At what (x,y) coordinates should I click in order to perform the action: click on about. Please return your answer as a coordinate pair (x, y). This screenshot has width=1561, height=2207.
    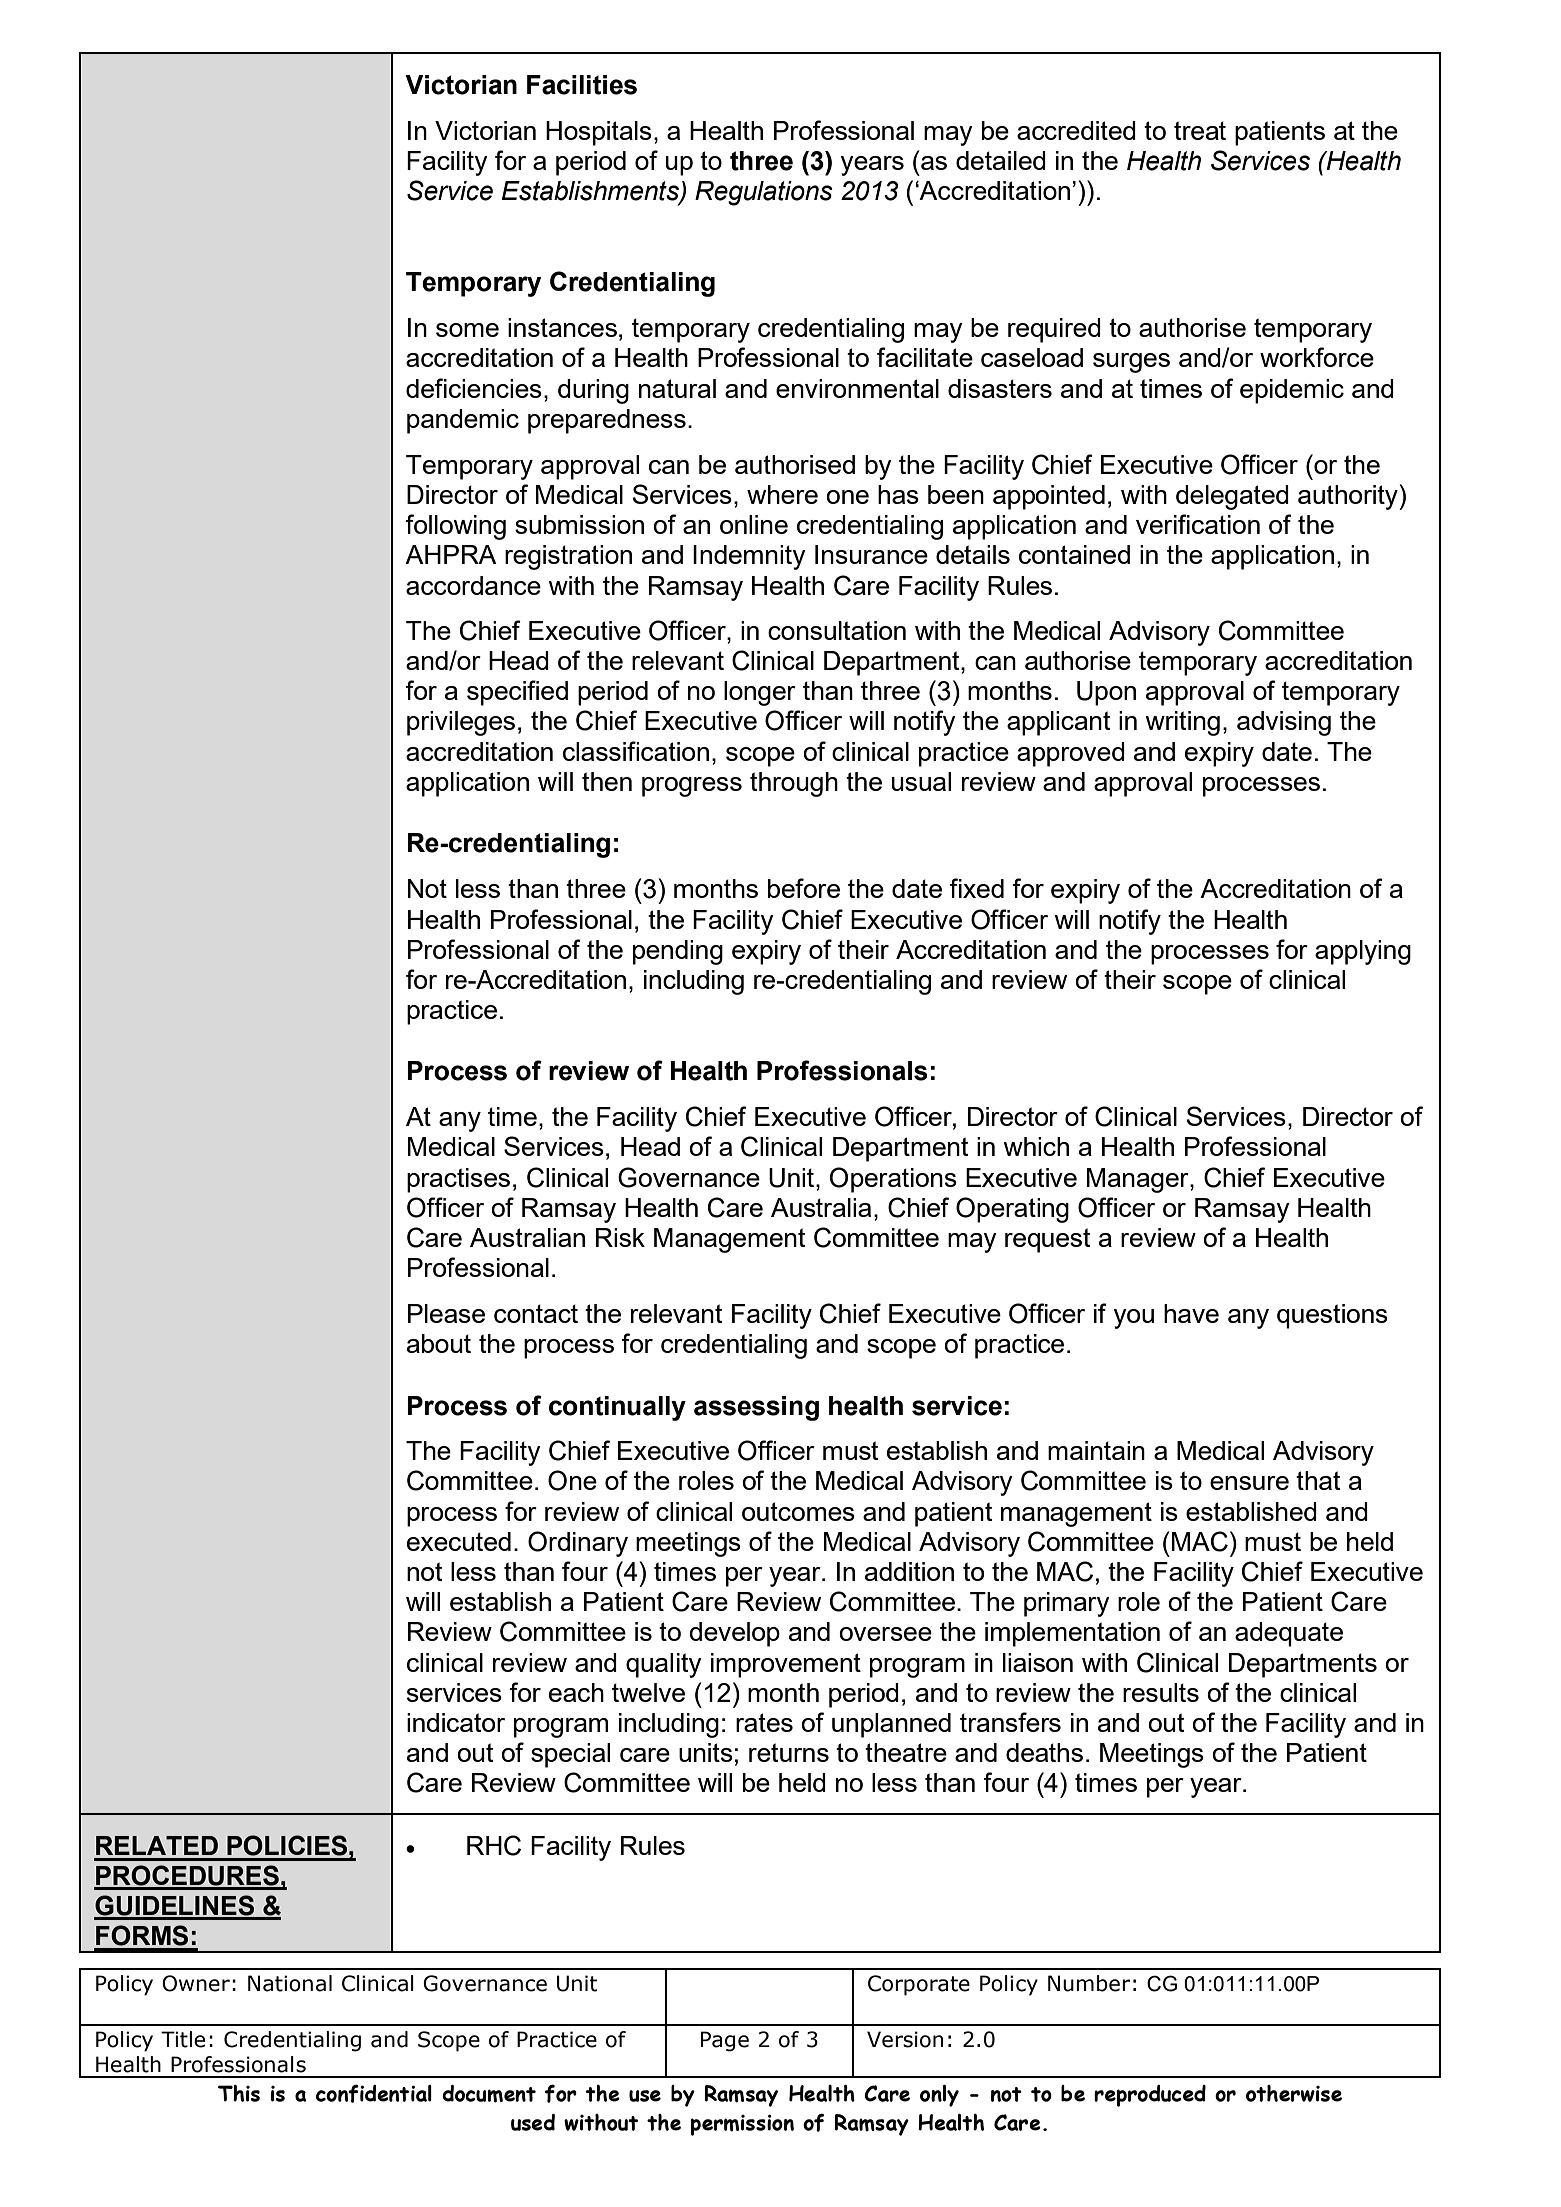
    Looking at the image, I should click on (439, 1343).
